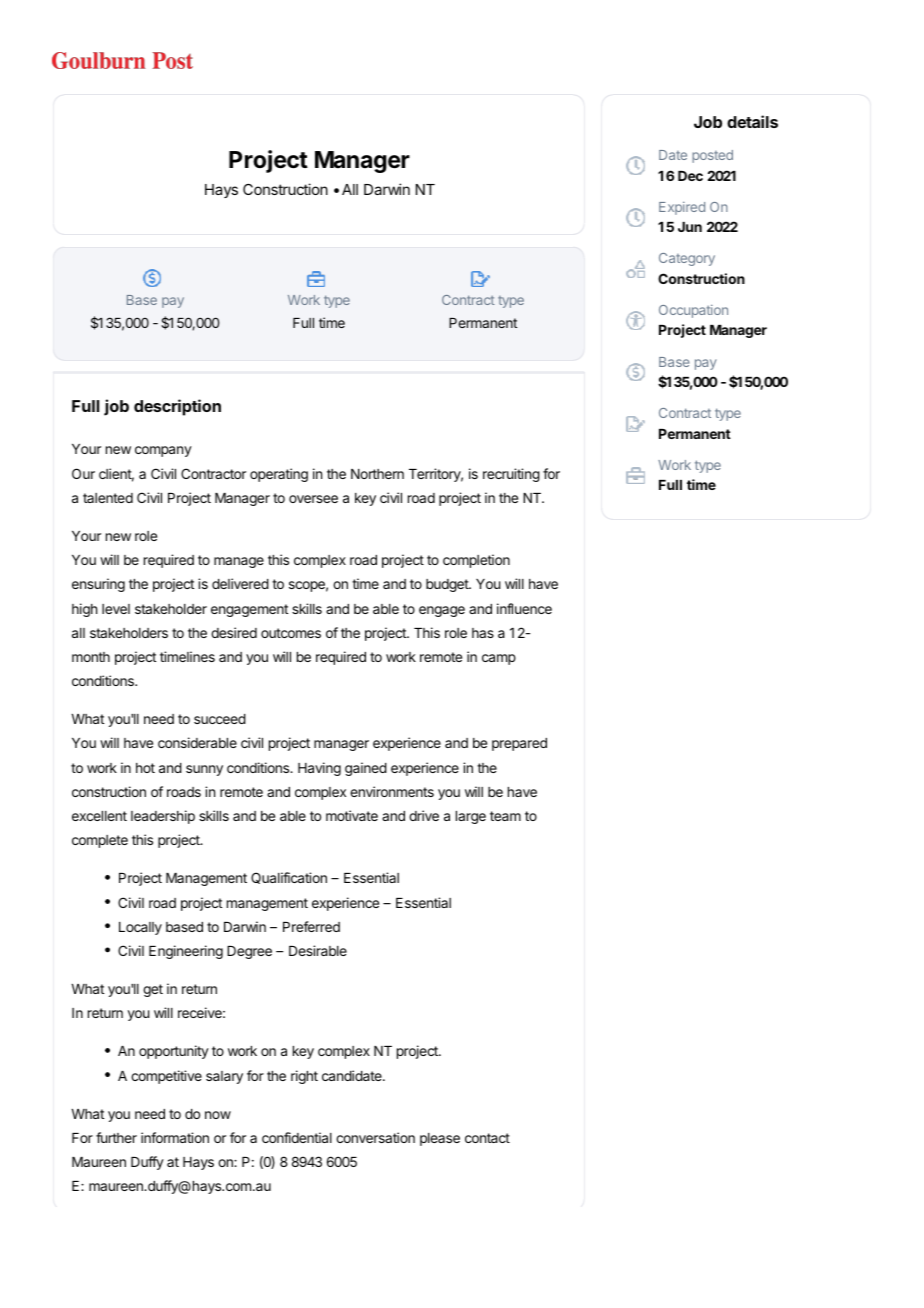 The width and height of the screenshot is (924, 1308). What do you see at coordinates (377, 474) in the screenshot?
I see `Northern` at bounding box center [377, 474].
